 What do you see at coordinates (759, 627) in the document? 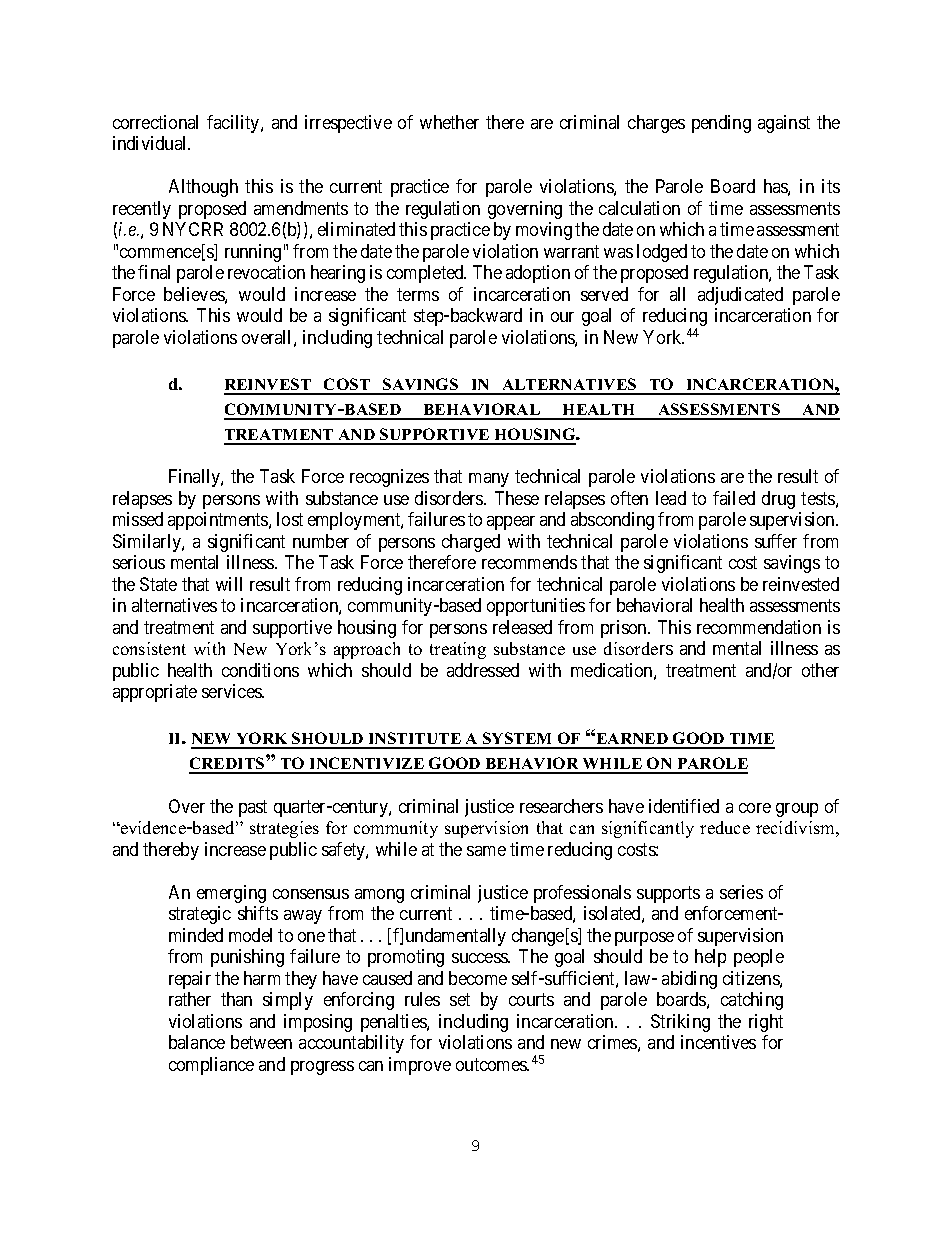
I see `recommendation` at bounding box center [759, 627].
